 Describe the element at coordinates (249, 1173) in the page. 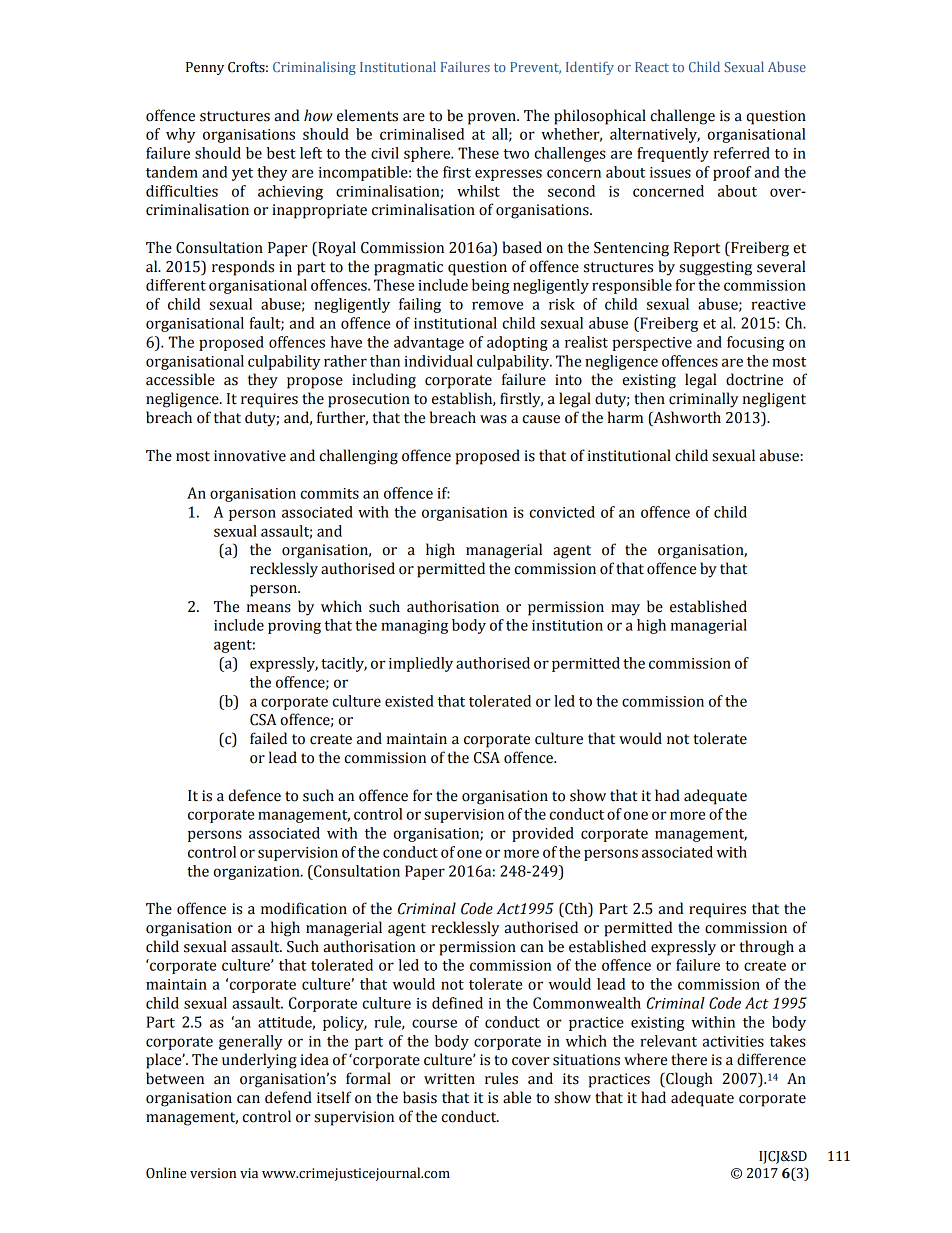

I see `via` at that location.
